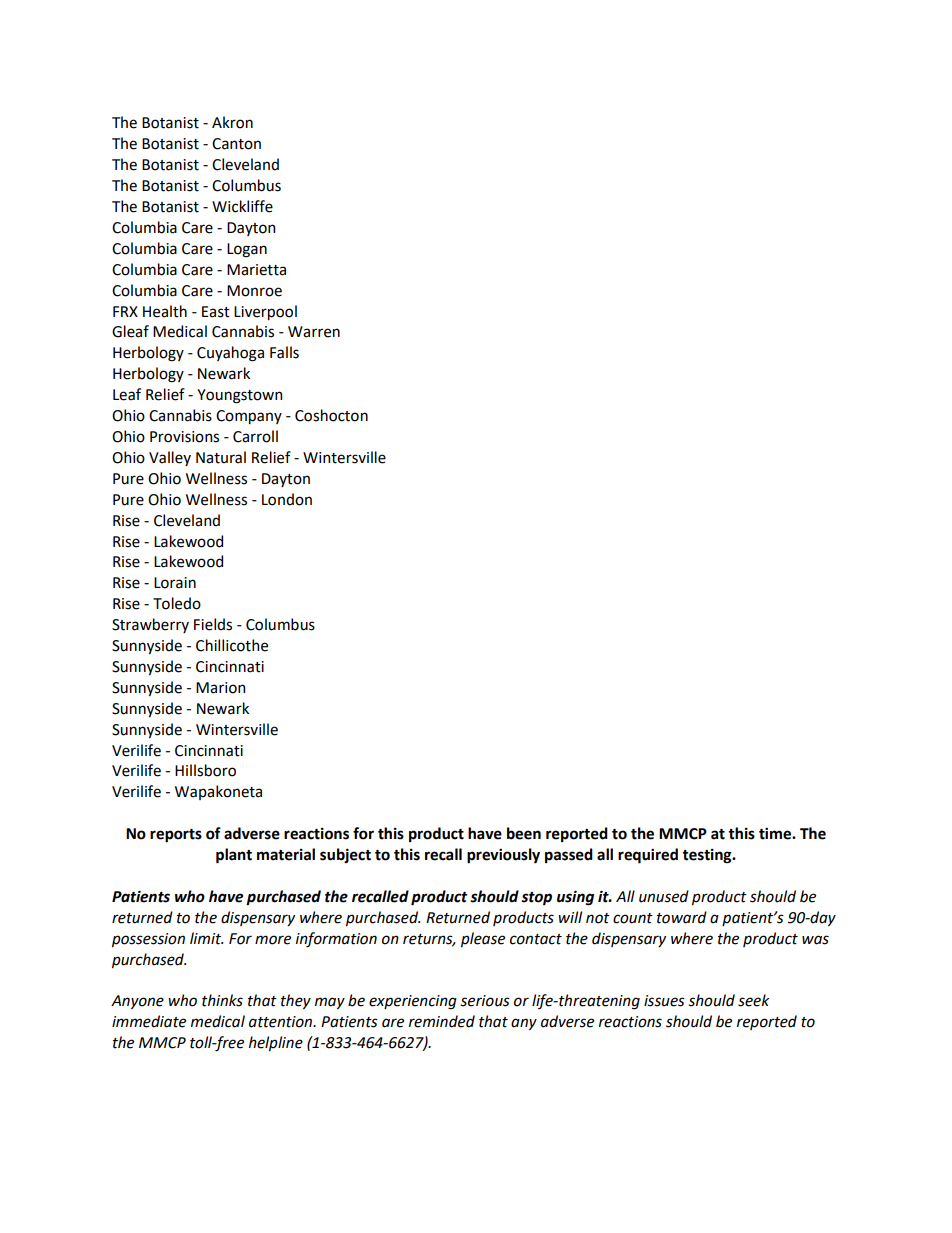 This screenshot has width=952, height=1233. Describe the element at coordinates (485, 1001) in the screenshot. I see `serious` at that location.
